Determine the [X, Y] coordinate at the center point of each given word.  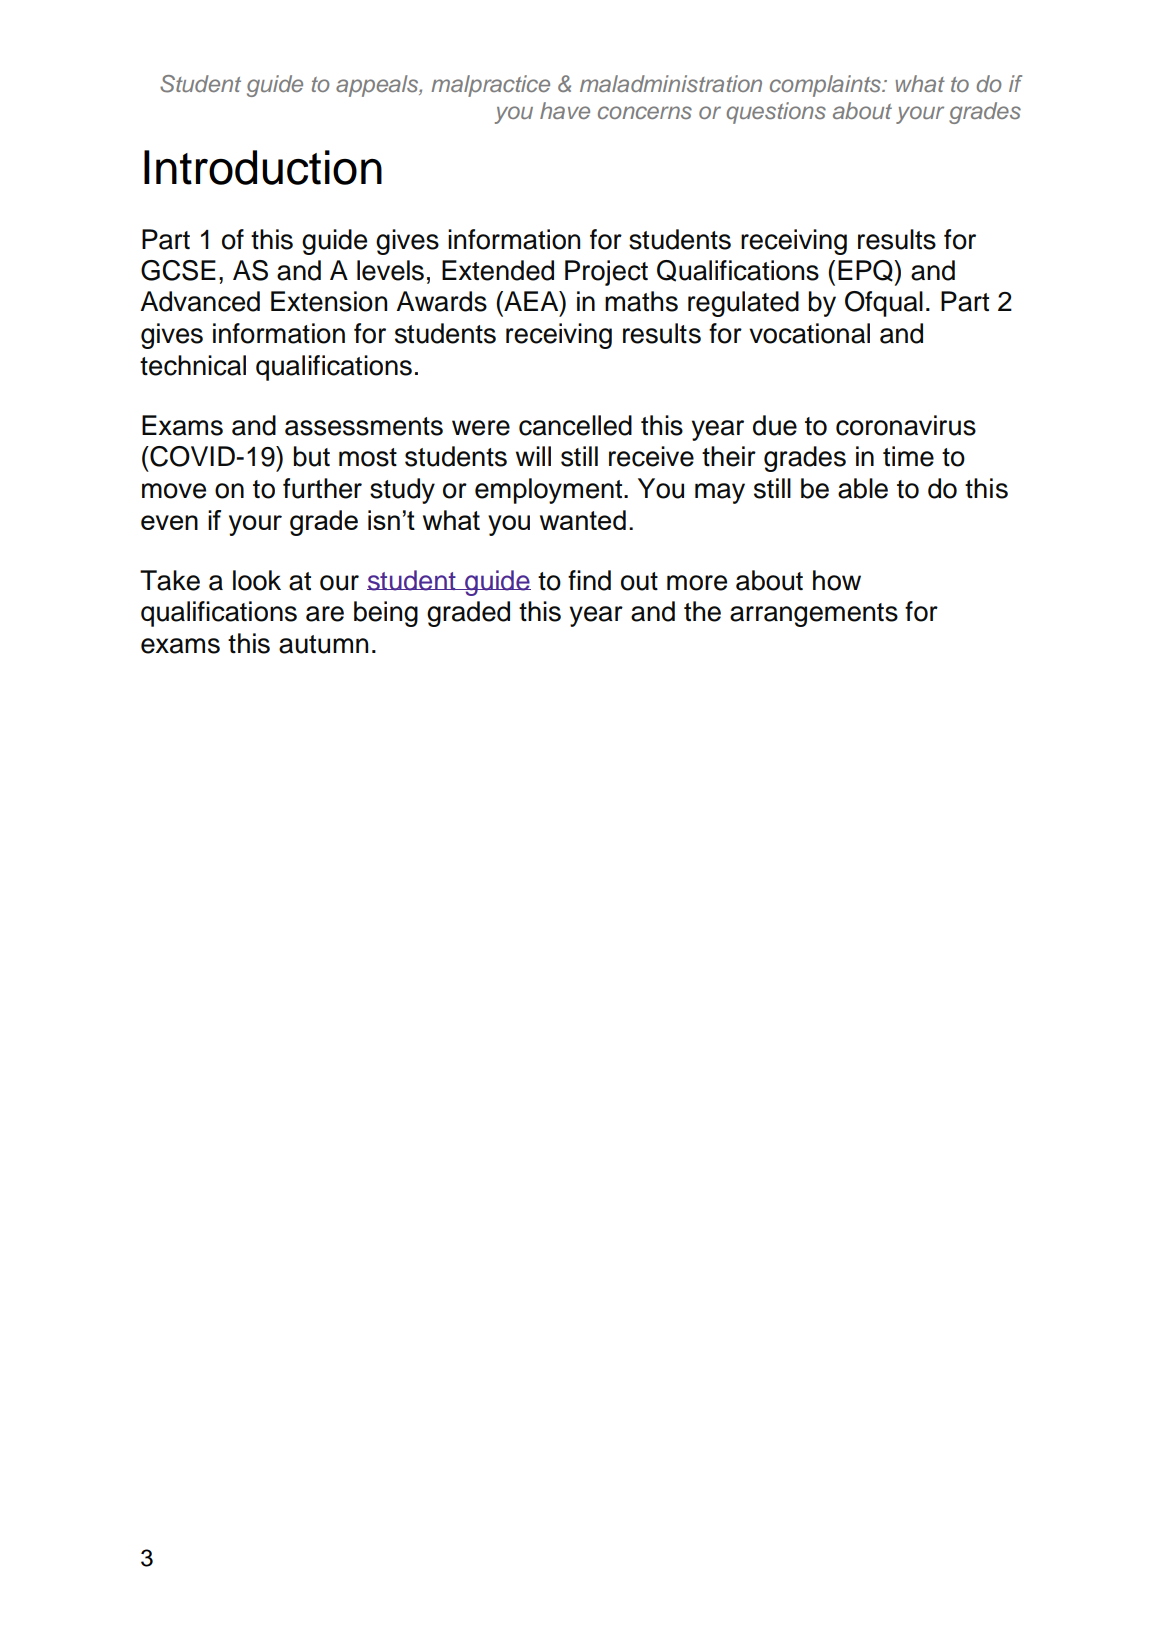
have [565, 110]
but [311, 456]
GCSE [178, 270]
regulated [743, 304]
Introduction [263, 167]
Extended [498, 270]
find [589, 580]
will [533, 456]
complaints [826, 86]
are [325, 614]
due [775, 425]
